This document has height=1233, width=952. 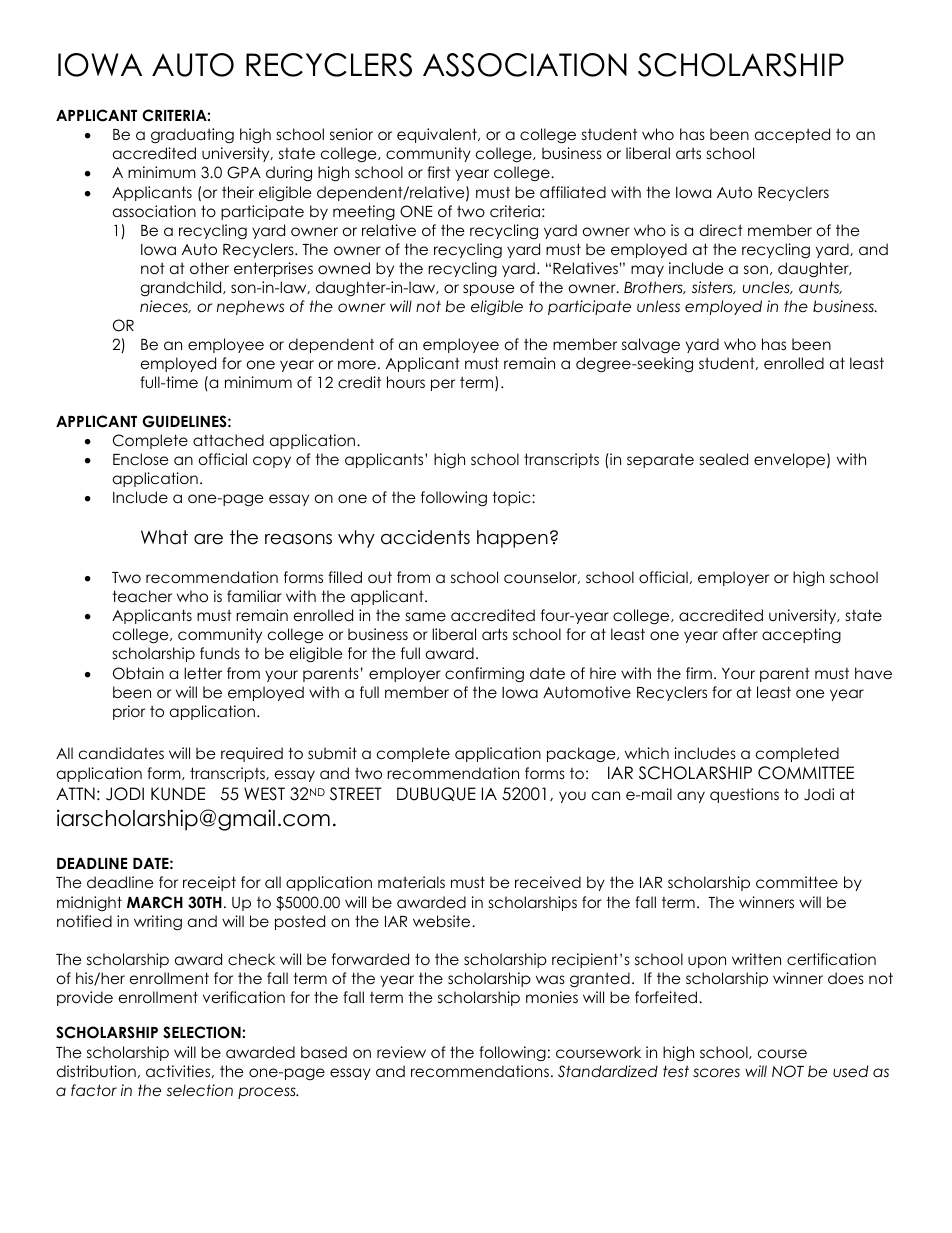 I want to click on grandchild, so click(x=182, y=288).
